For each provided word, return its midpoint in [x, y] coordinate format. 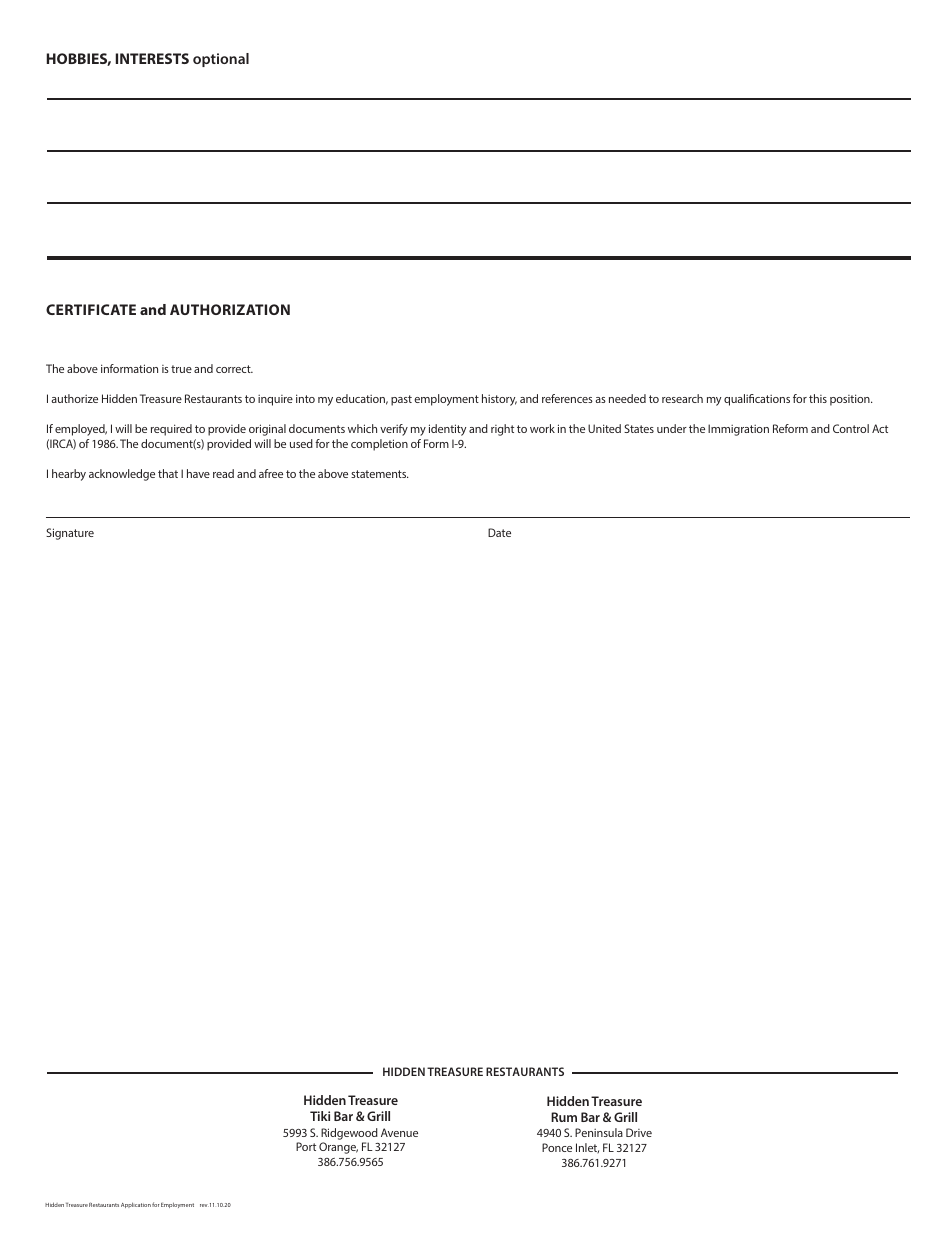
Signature [70, 534]
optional [221, 60]
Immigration [738, 430]
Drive [639, 1132]
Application [136, 1205]
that [168, 473]
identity [447, 430]
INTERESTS [152, 58]
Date [499, 532]
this [818, 398]
